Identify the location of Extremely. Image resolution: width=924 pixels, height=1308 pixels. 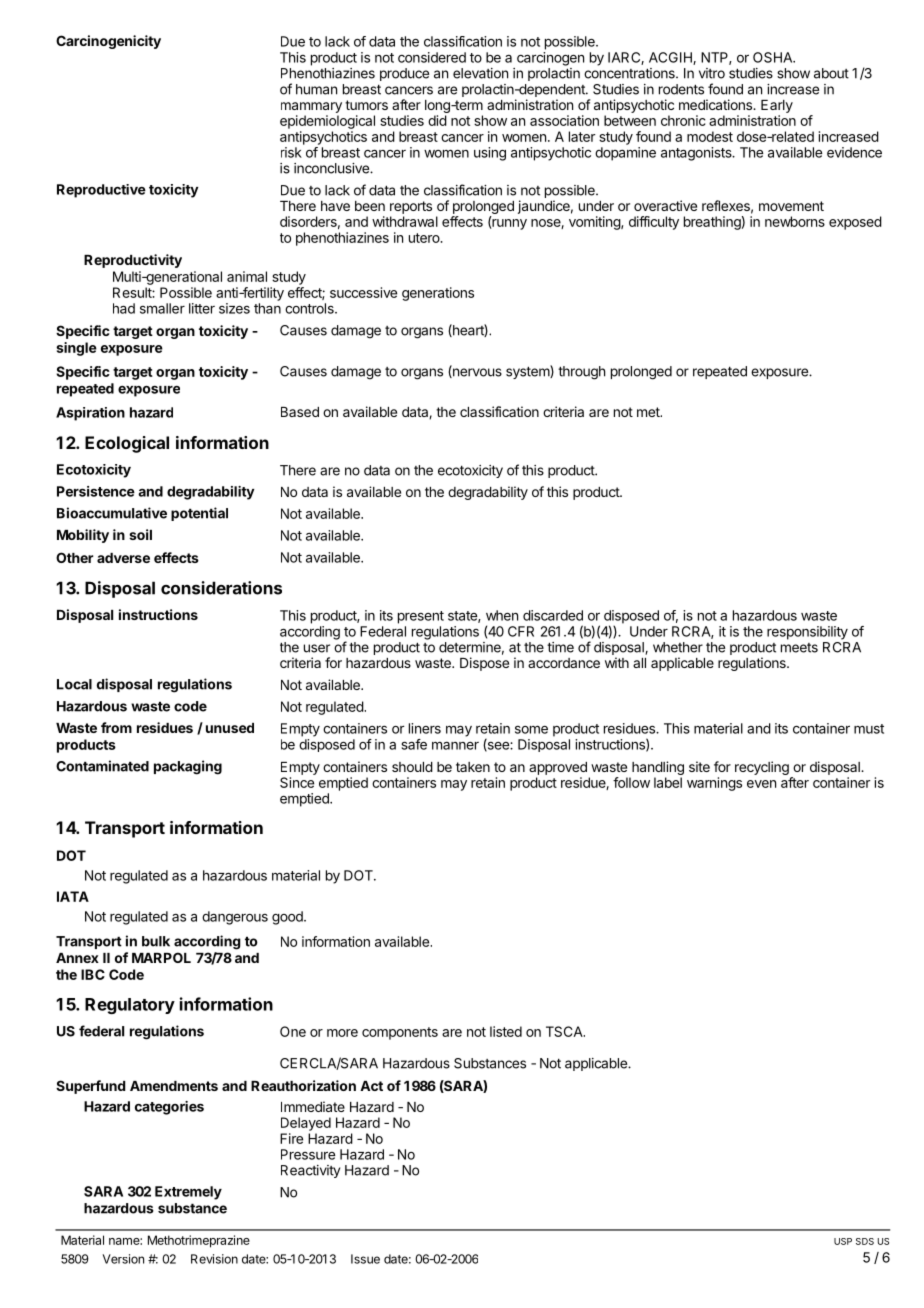
(188, 1193).
